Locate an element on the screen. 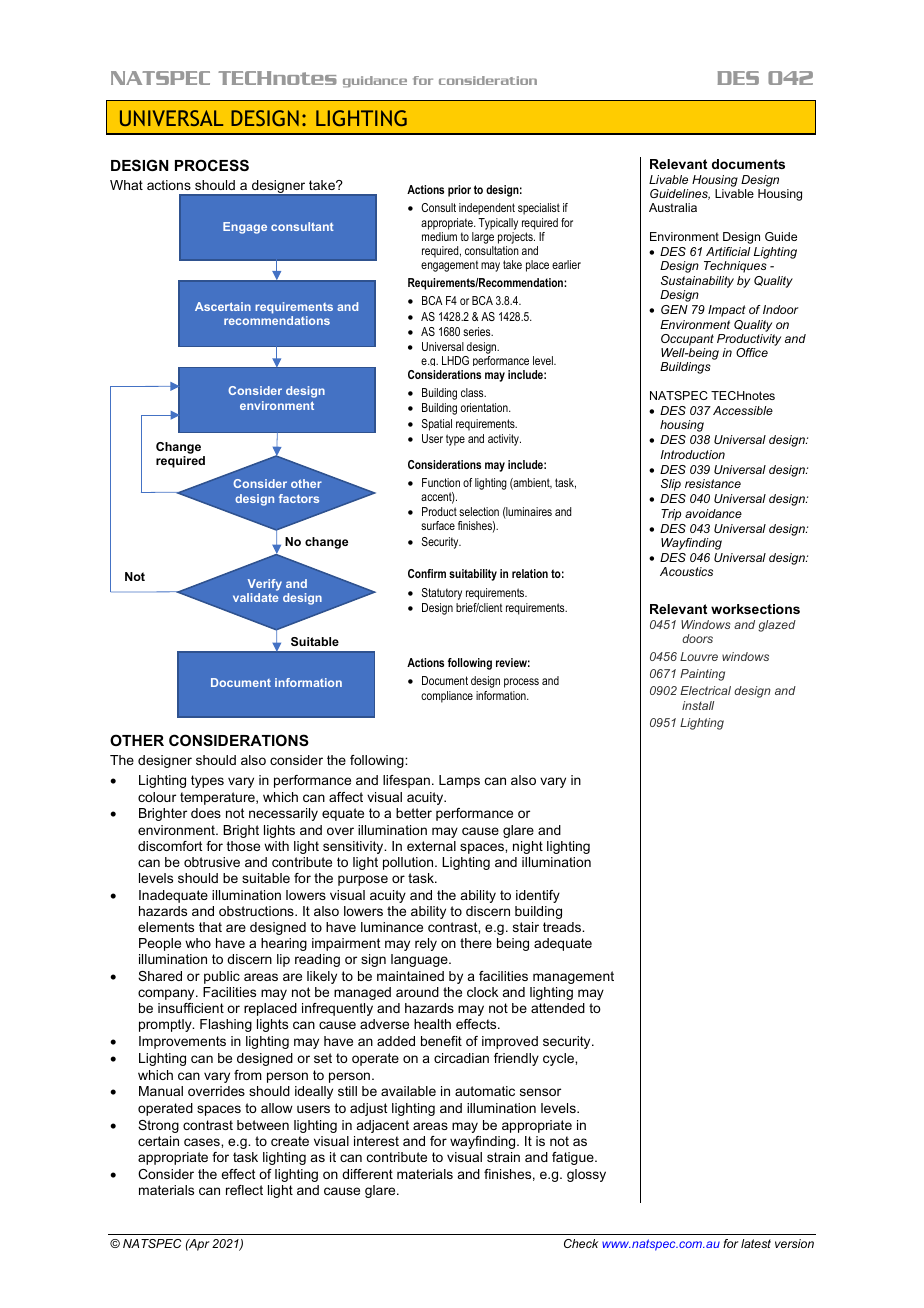 This screenshot has width=924, height=1308. factors is located at coordinates (299, 498).
